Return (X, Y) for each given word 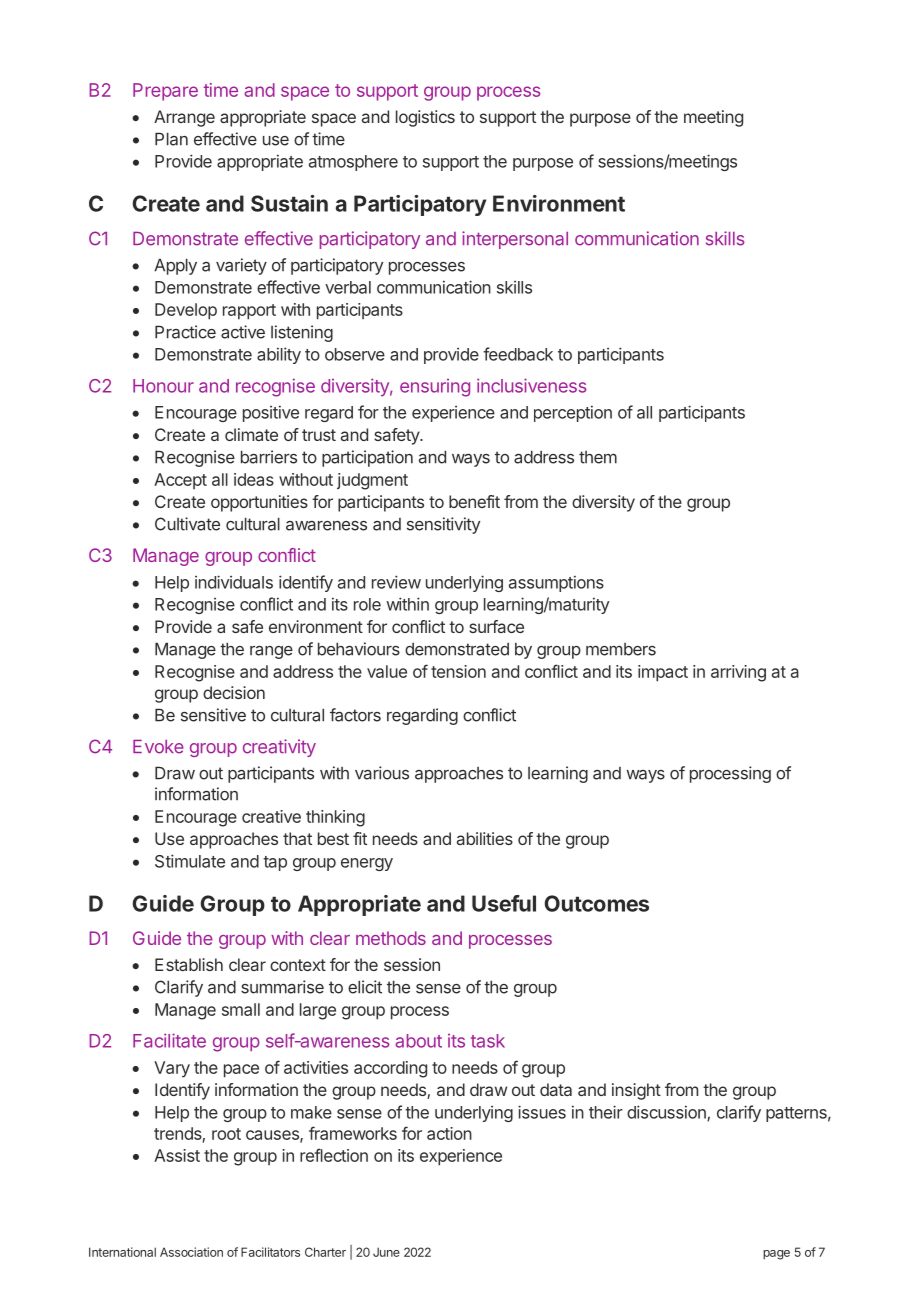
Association (191, 1252)
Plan (171, 139)
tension (458, 671)
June (386, 1252)
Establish (189, 964)
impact (663, 673)
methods (391, 938)
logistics (425, 118)
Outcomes (596, 903)
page (776, 1255)
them (598, 457)
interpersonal (515, 240)
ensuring (435, 388)
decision (234, 692)
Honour (163, 386)
